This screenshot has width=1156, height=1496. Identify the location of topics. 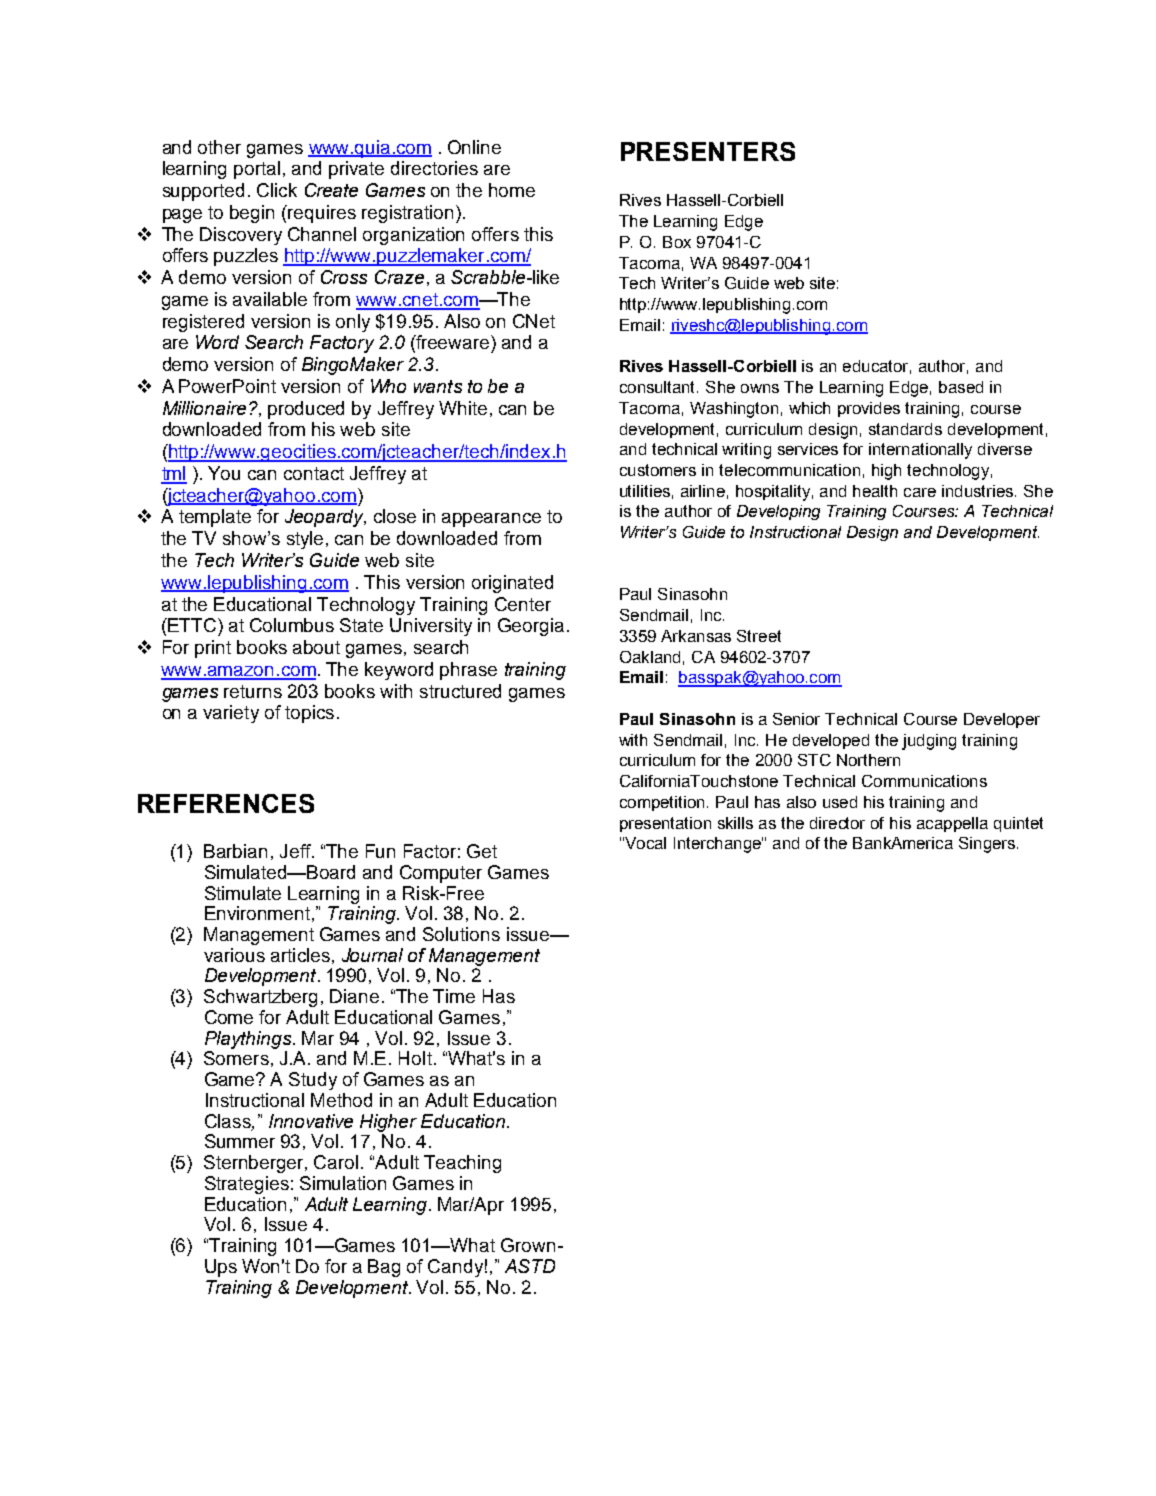
(309, 714).
